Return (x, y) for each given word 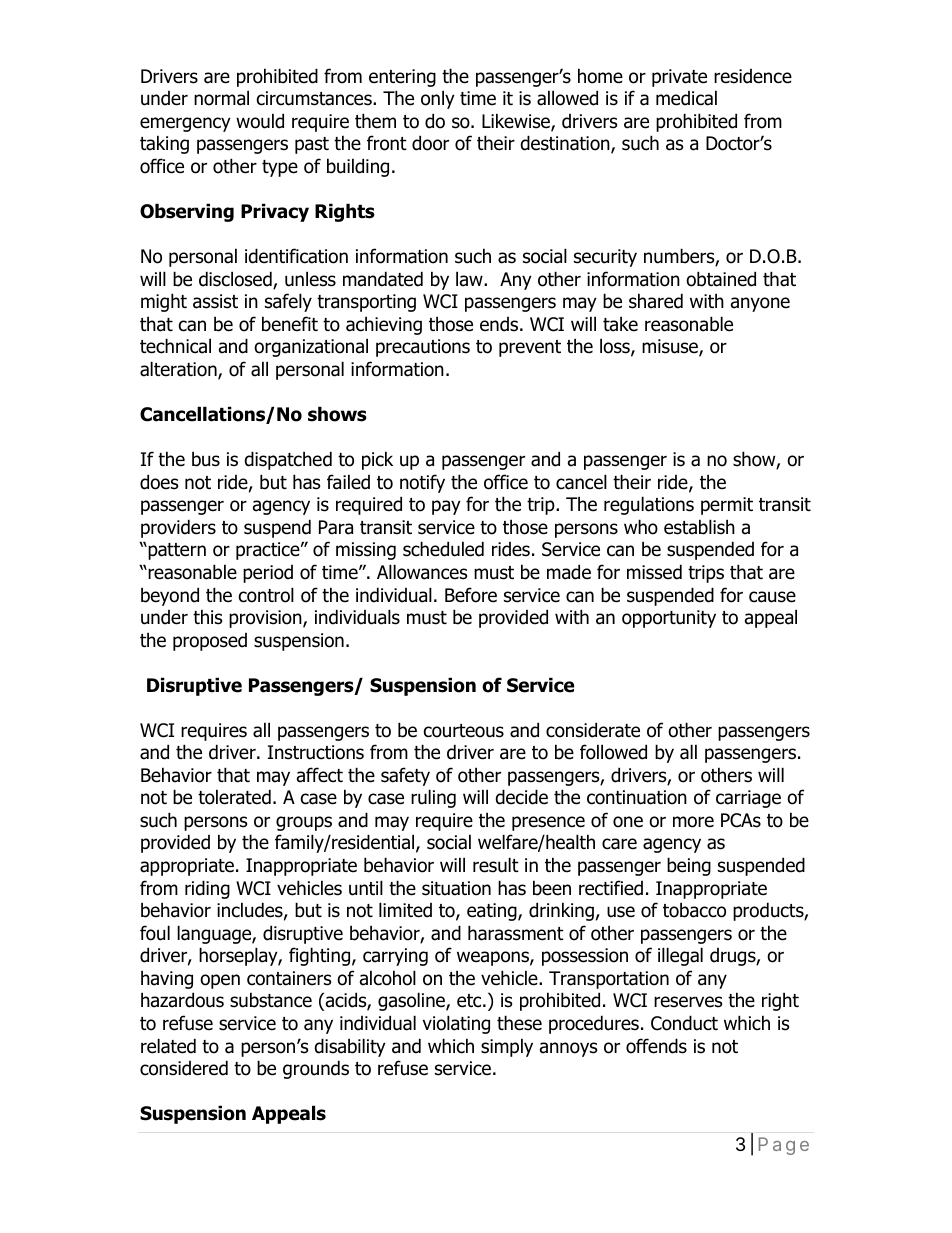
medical (686, 98)
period (268, 574)
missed (654, 572)
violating (456, 1024)
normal (221, 98)
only (438, 99)
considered (184, 1068)
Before (471, 595)
